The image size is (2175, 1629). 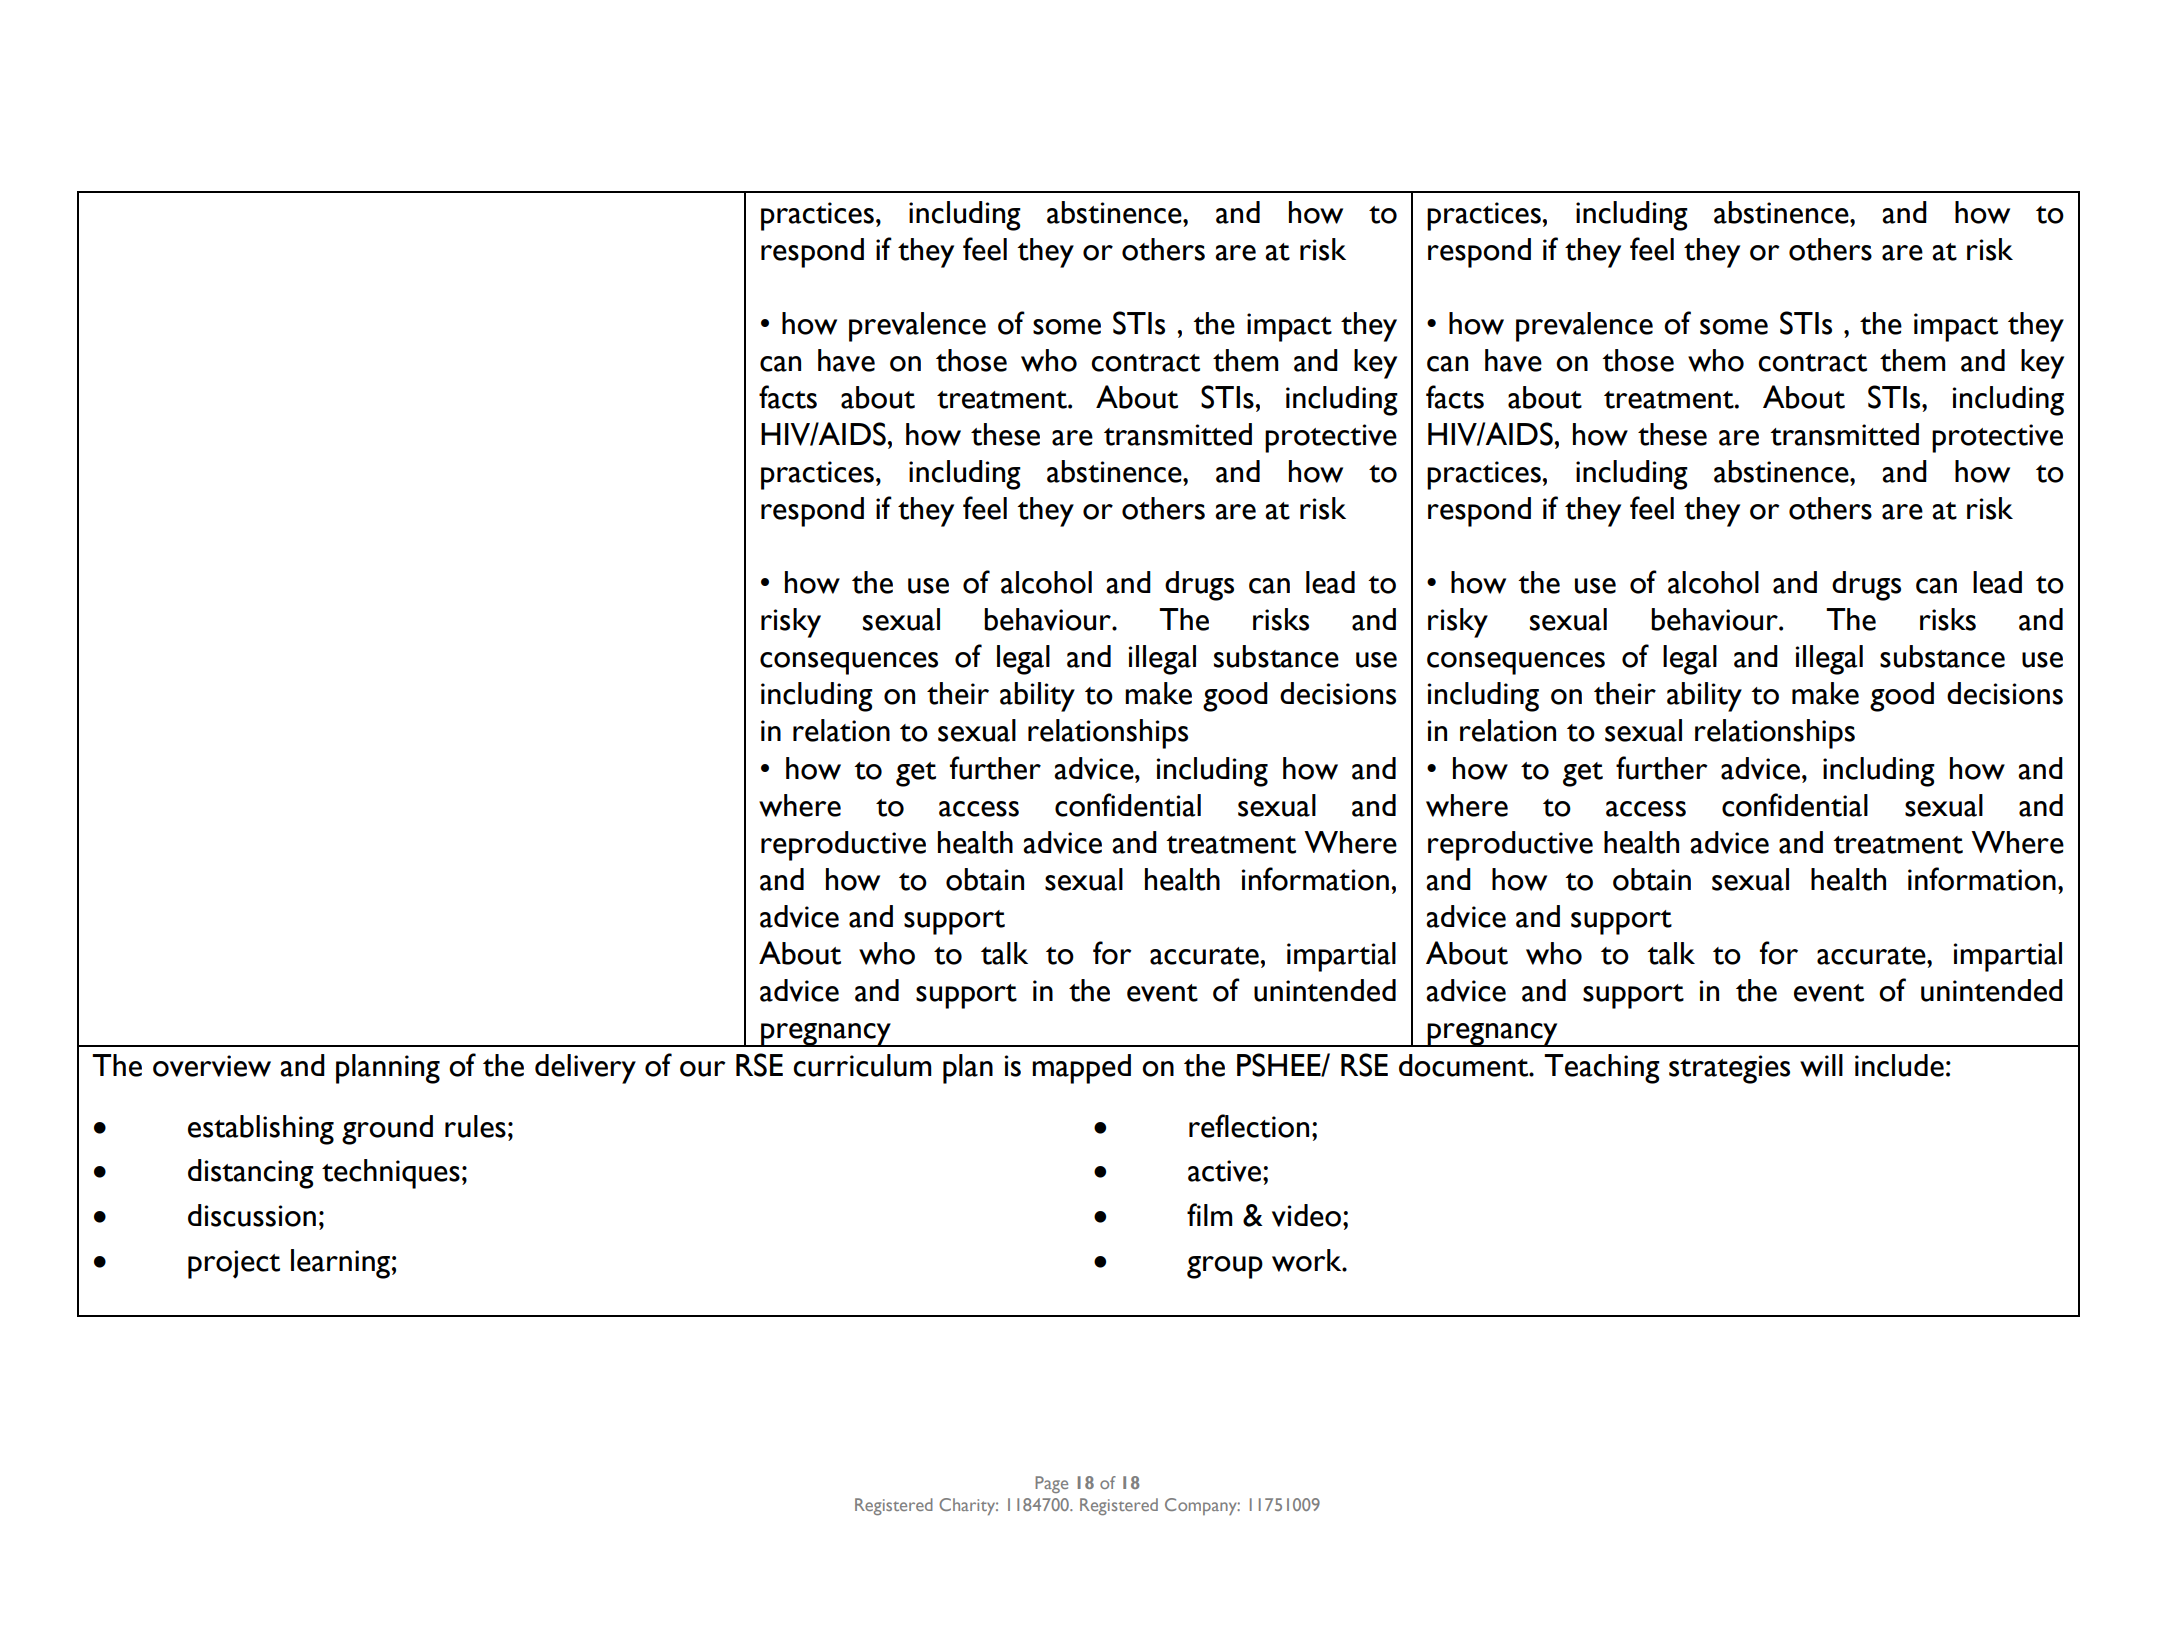 I want to click on strategies, so click(x=1729, y=1069).
